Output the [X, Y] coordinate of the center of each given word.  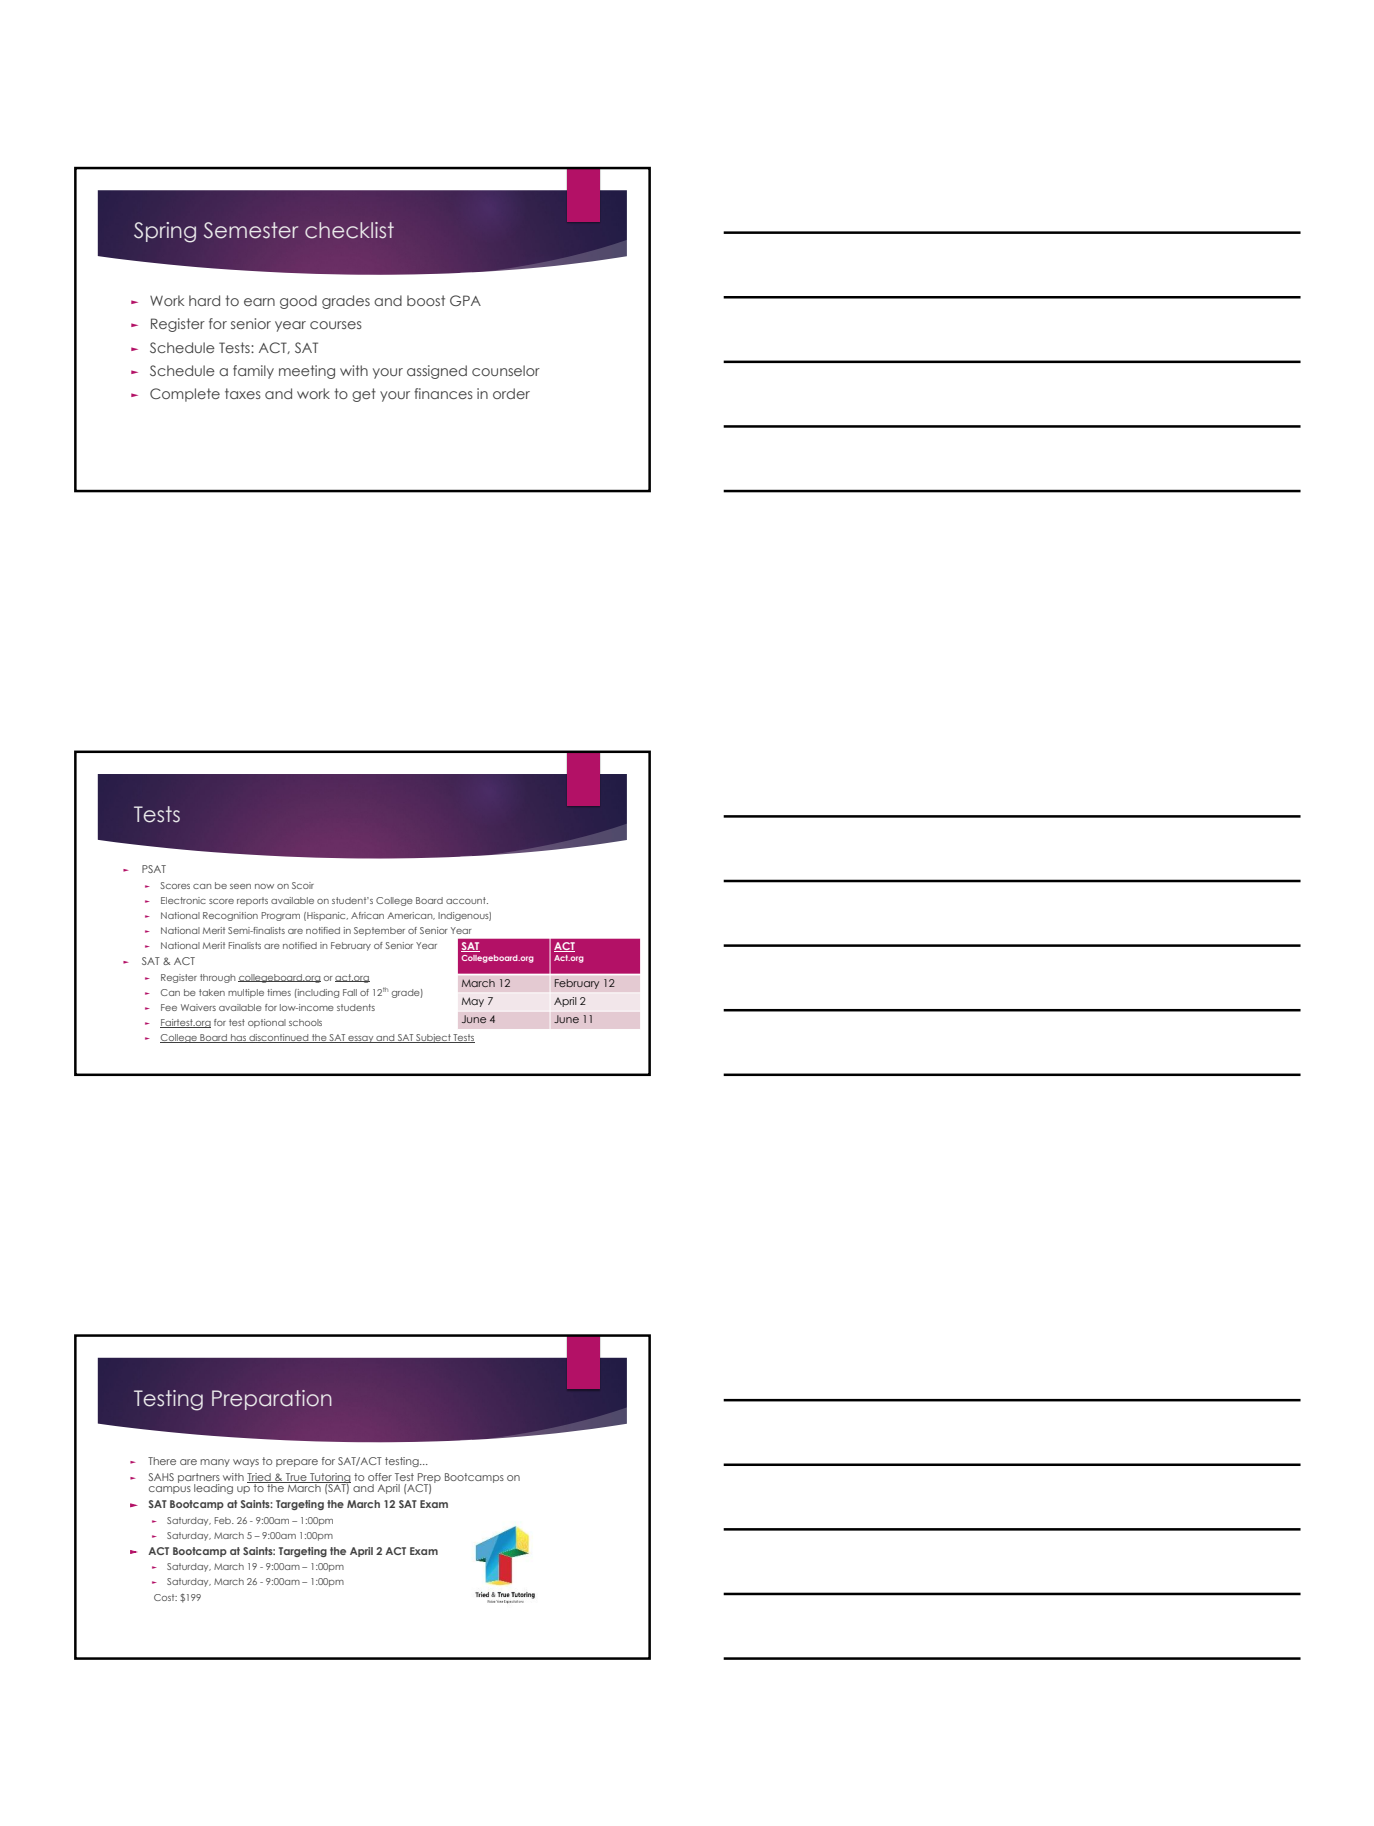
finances [443, 393]
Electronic [183, 900]
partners [199, 1479]
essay [361, 1039]
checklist [349, 230]
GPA [465, 300]
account [467, 900]
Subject [433, 1038]
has [238, 1038]
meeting [307, 372]
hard [204, 300]
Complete [185, 395]
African [367, 915]
